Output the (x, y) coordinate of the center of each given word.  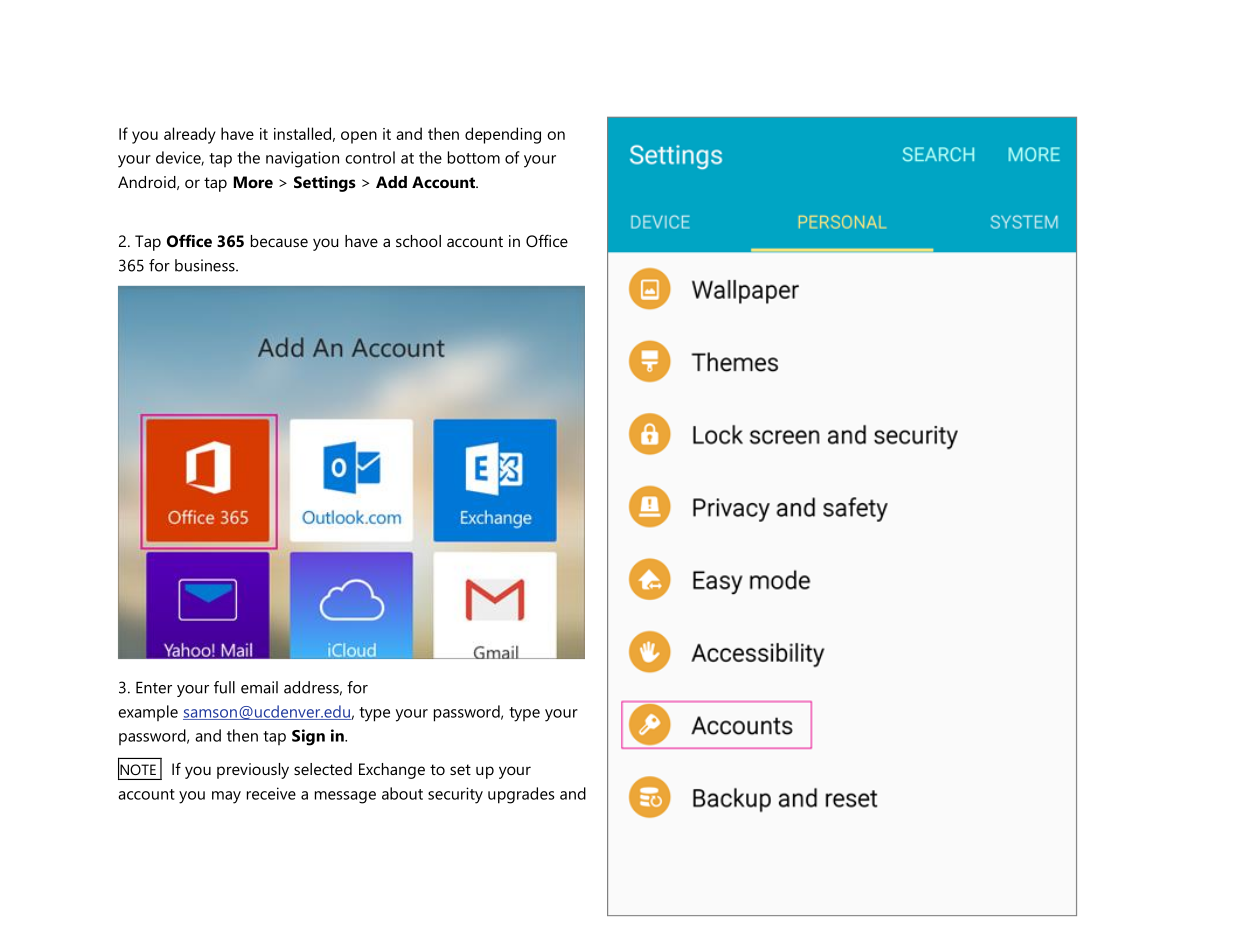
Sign (308, 737)
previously (253, 771)
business (206, 265)
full (224, 687)
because (279, 241)
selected (323, 769)
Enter (154, 688)
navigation (302, 159)
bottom (474, 157)
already (190, 135)
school (418, 241)
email (259, 687)
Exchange (392, 771)
